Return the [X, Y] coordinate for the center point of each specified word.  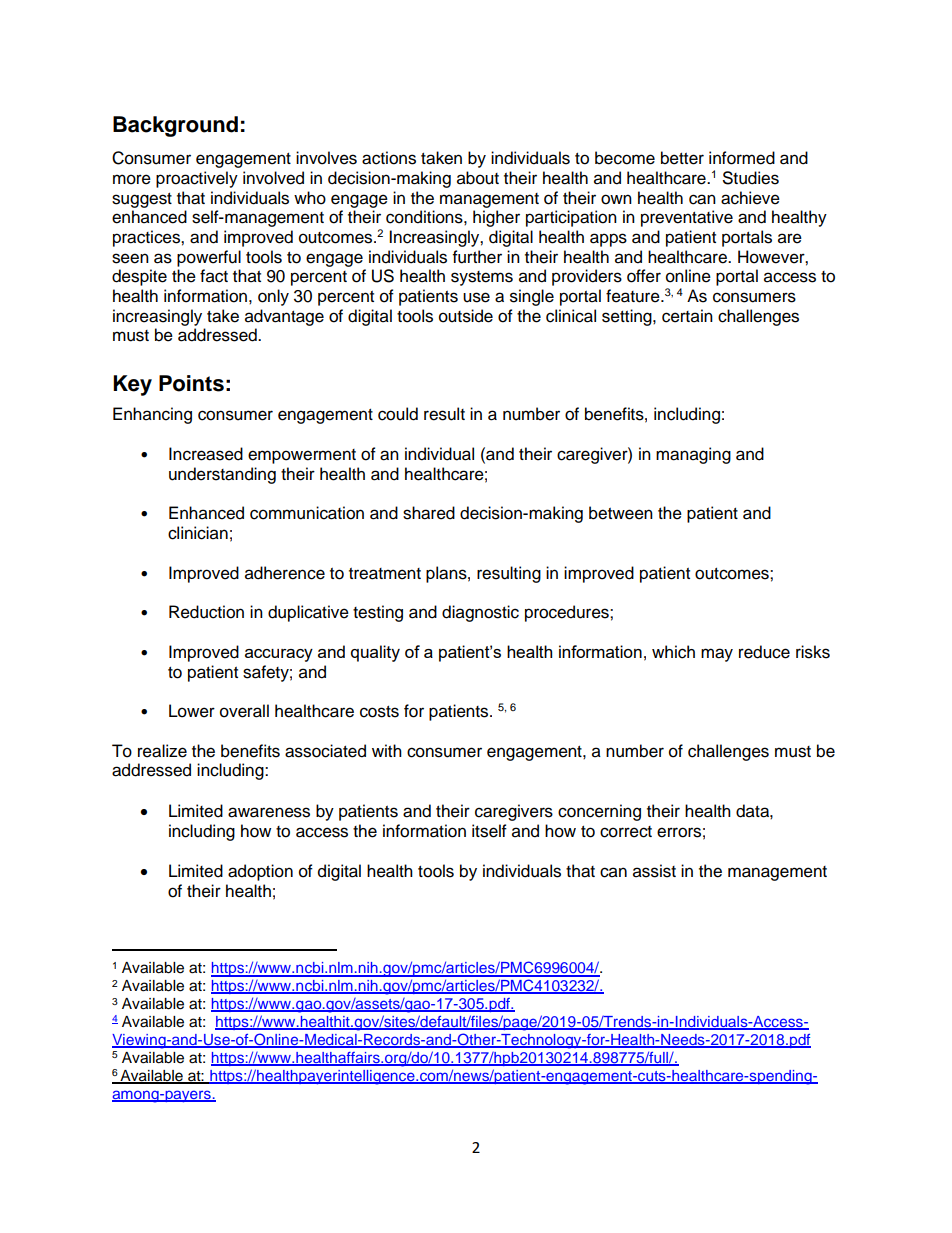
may [717, 655]
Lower [192, 711]
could [398, 414]
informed [742, 158]
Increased [206, 454]
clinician [198, 533]
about [478, 178]
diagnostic [480, 613]
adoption [260, 872]
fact [214, 276]
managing [693, 455]
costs [379, 712]
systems [482, 278]
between [621, 513]
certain [687, 316]
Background [175, 126]
